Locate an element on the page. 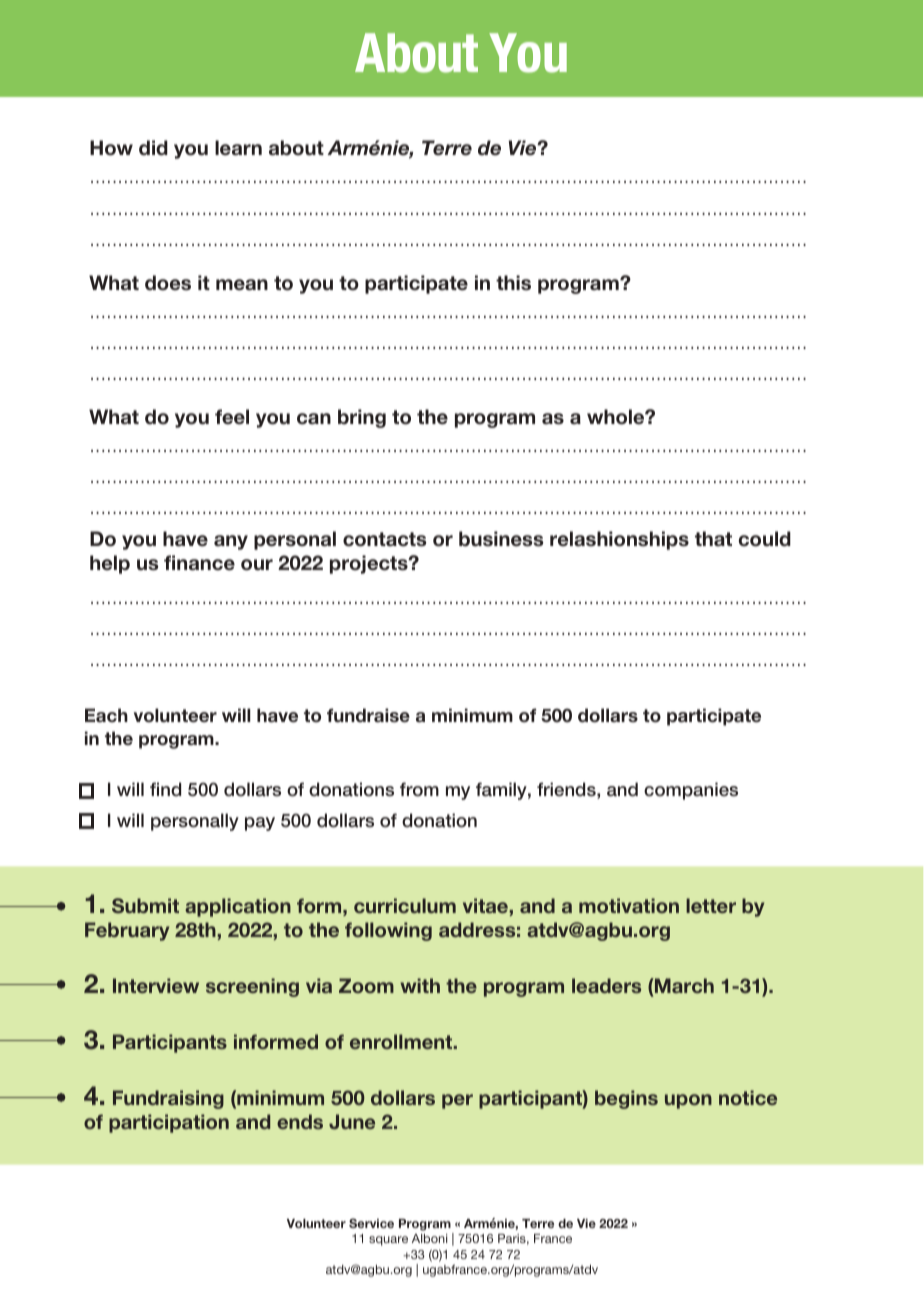  bring is located at coordinates (362, 418).
